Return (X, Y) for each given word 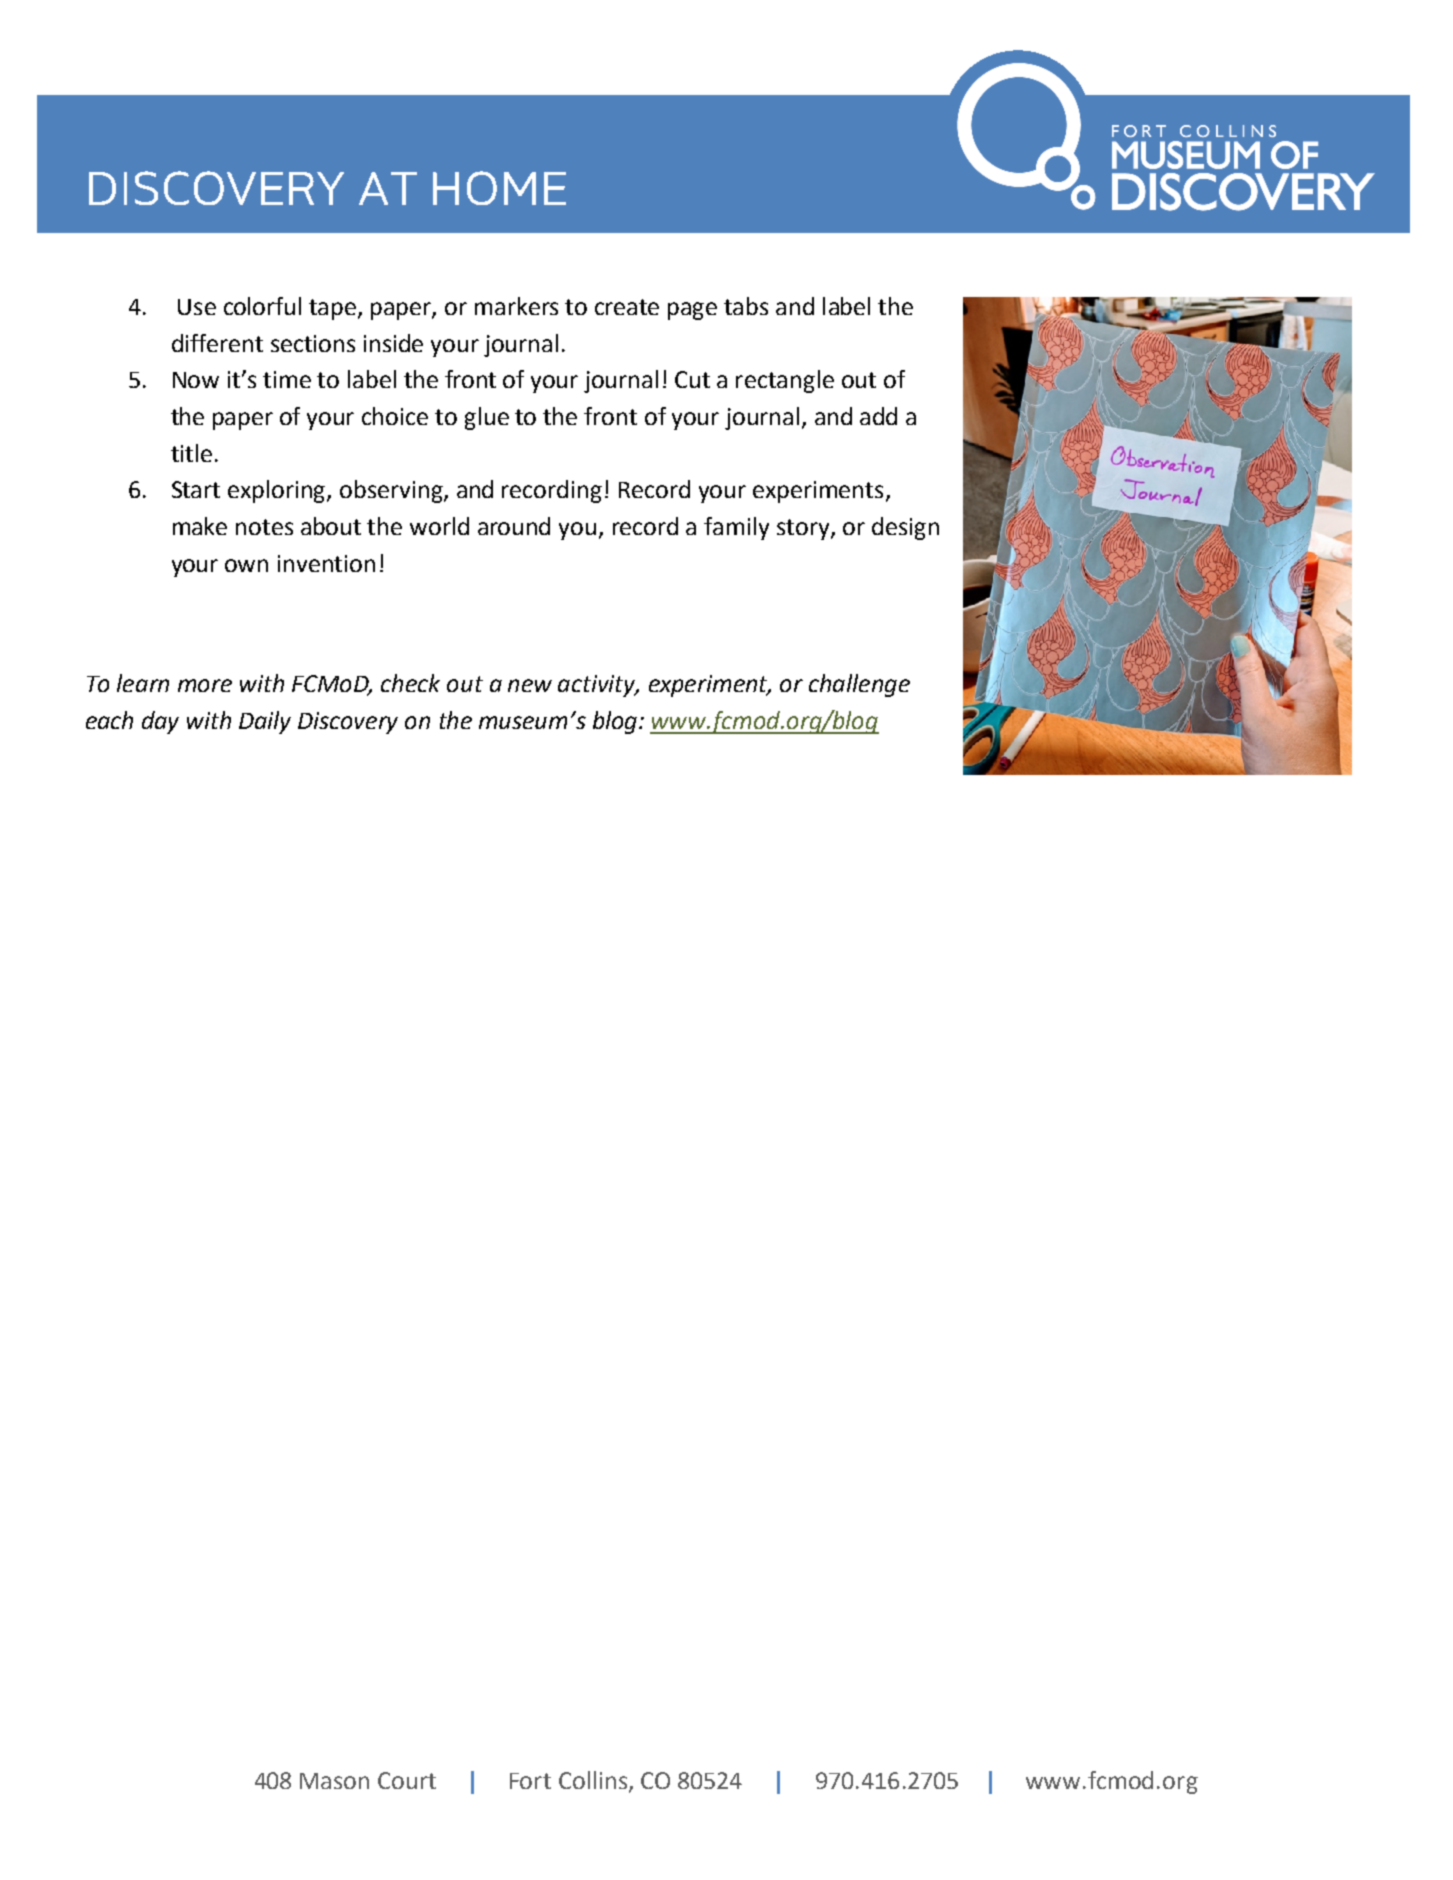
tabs (746, 306)
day (160, 722)
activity (598, 686)
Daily (265, 722)
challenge (859, 685)
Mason (334, 1781)
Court (407, 1780)
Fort (530, 1781)
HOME (499, 188)
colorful (262, 306)
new (530, 685)
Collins (594, 1781)
